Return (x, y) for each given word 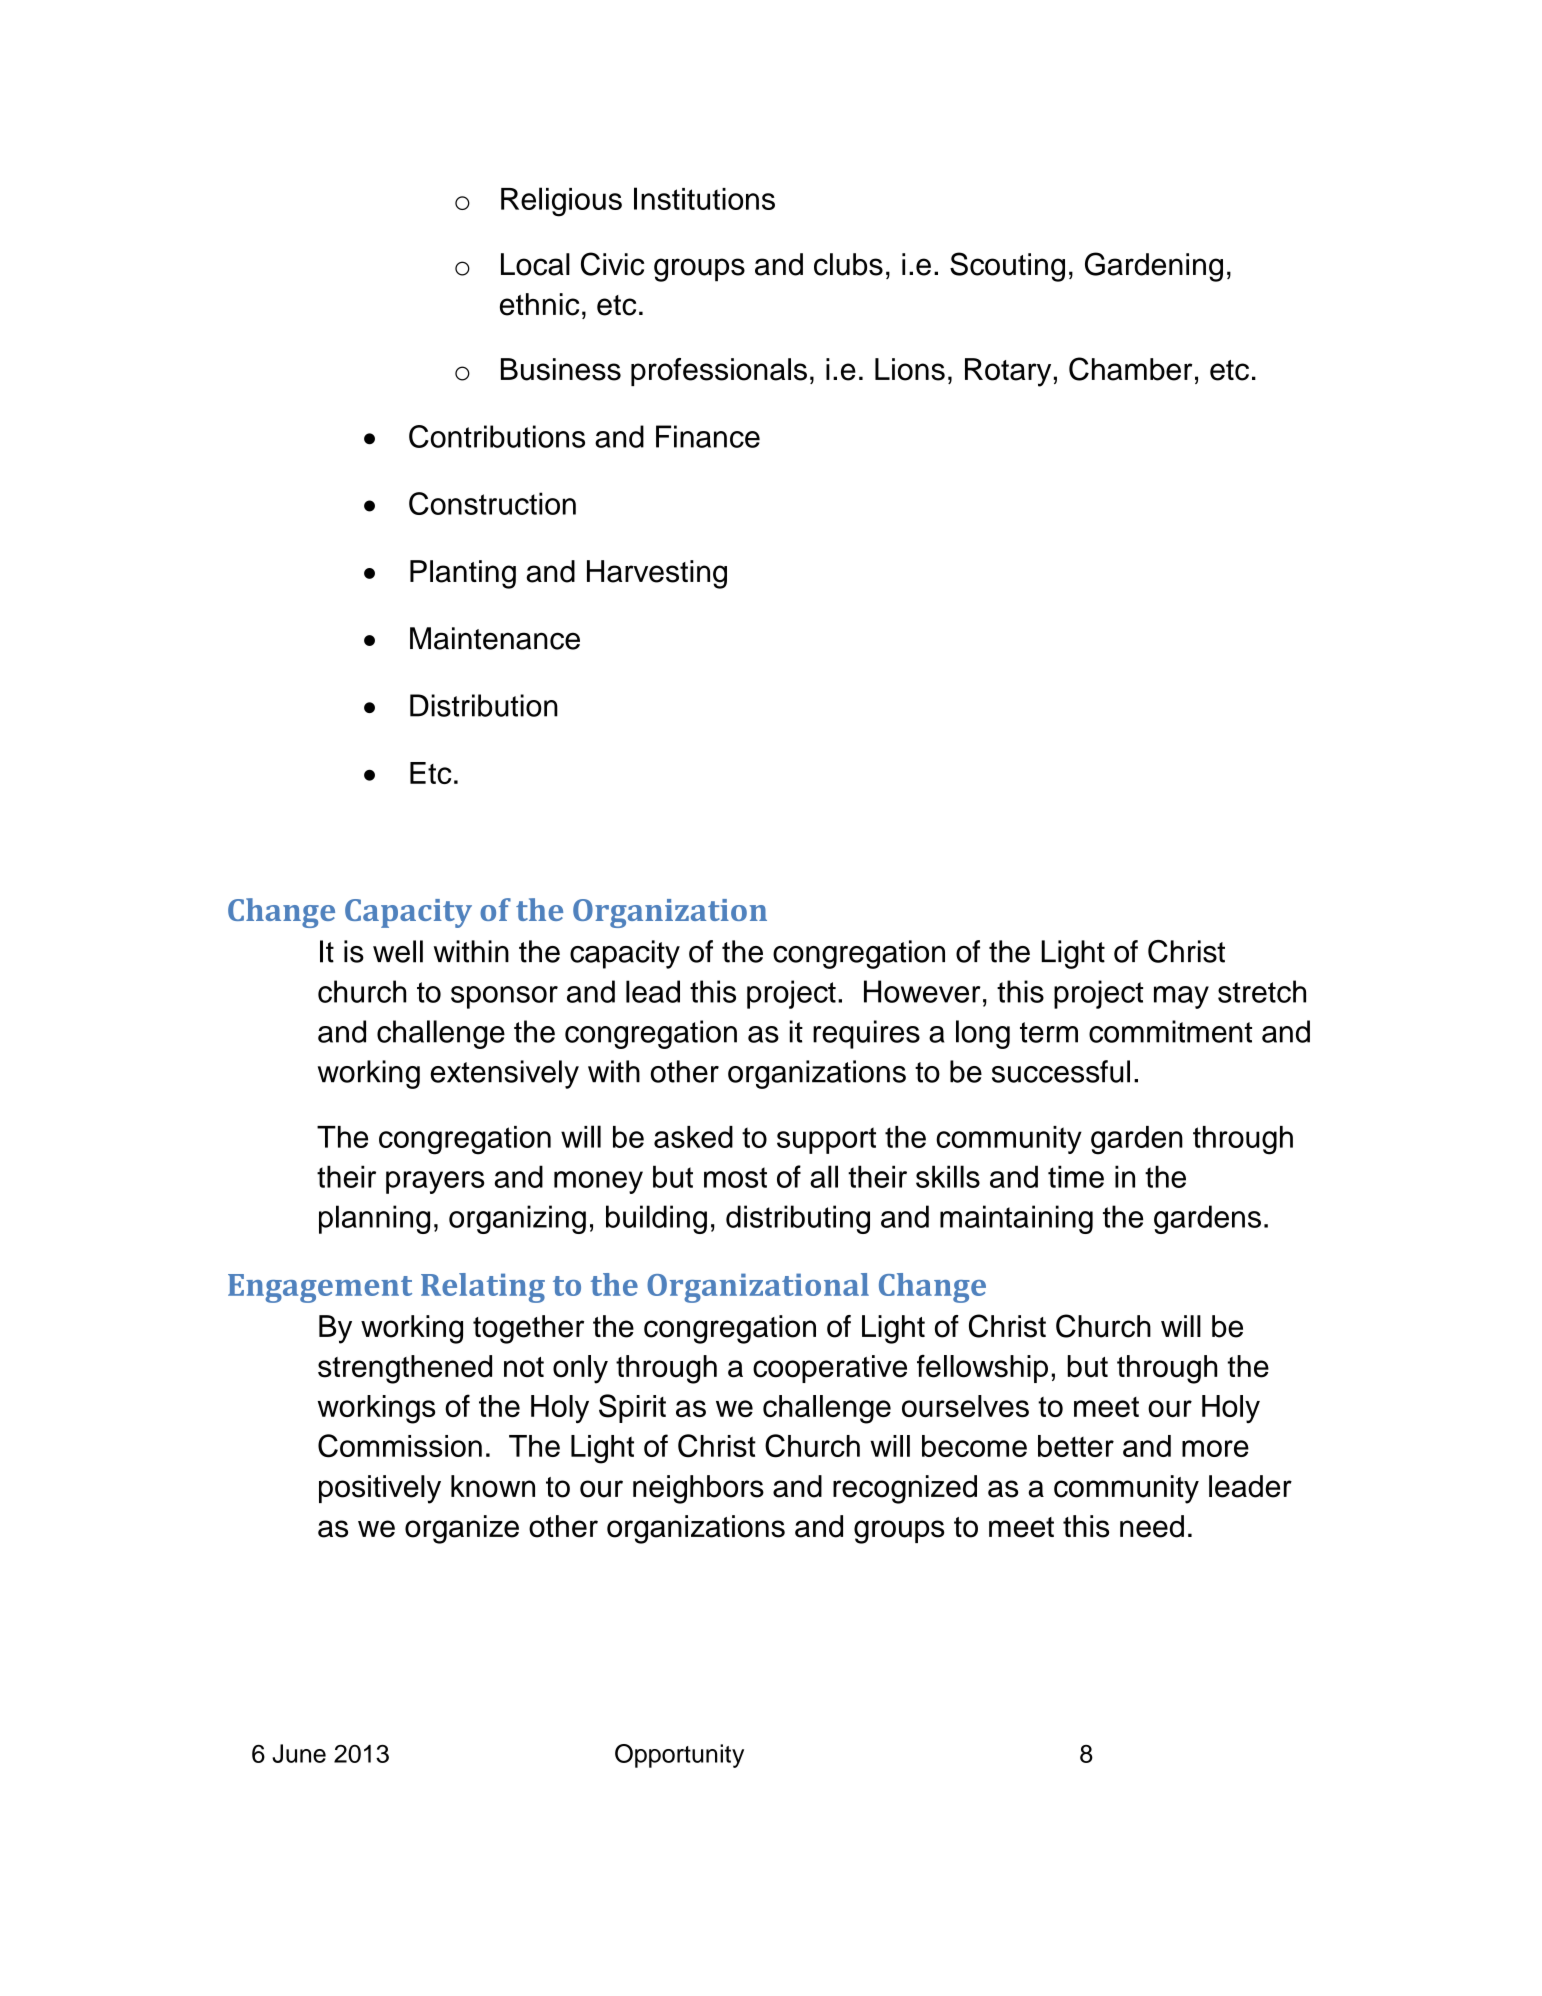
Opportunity (679, 1756)
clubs (848, 264)
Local (535, 264)
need (1152, 1526)
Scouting (1007, 267)
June (299, 1753)
